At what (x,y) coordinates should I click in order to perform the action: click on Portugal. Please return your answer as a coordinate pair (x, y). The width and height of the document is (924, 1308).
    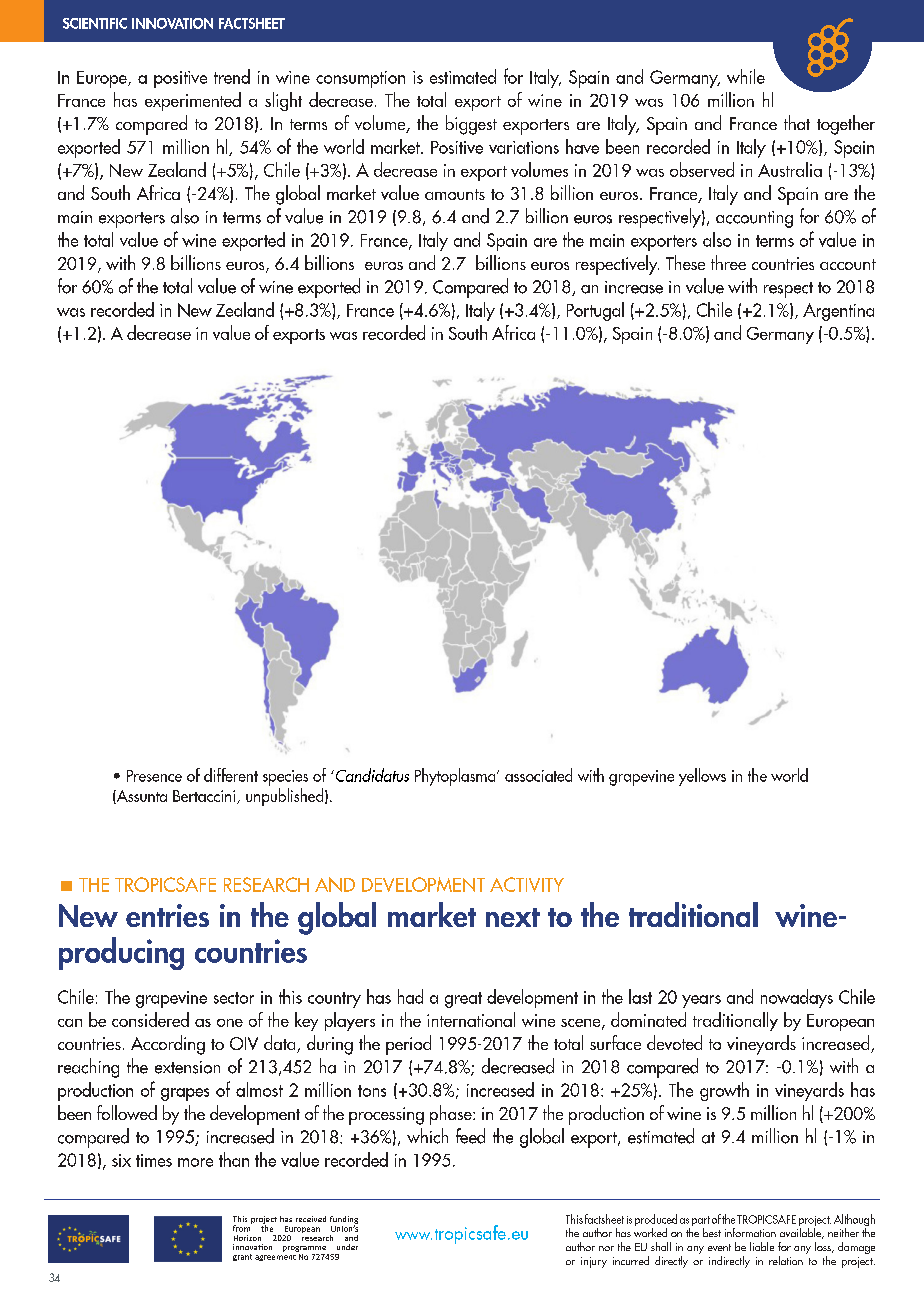
    Looking at the image, I should click on (595, 311).
